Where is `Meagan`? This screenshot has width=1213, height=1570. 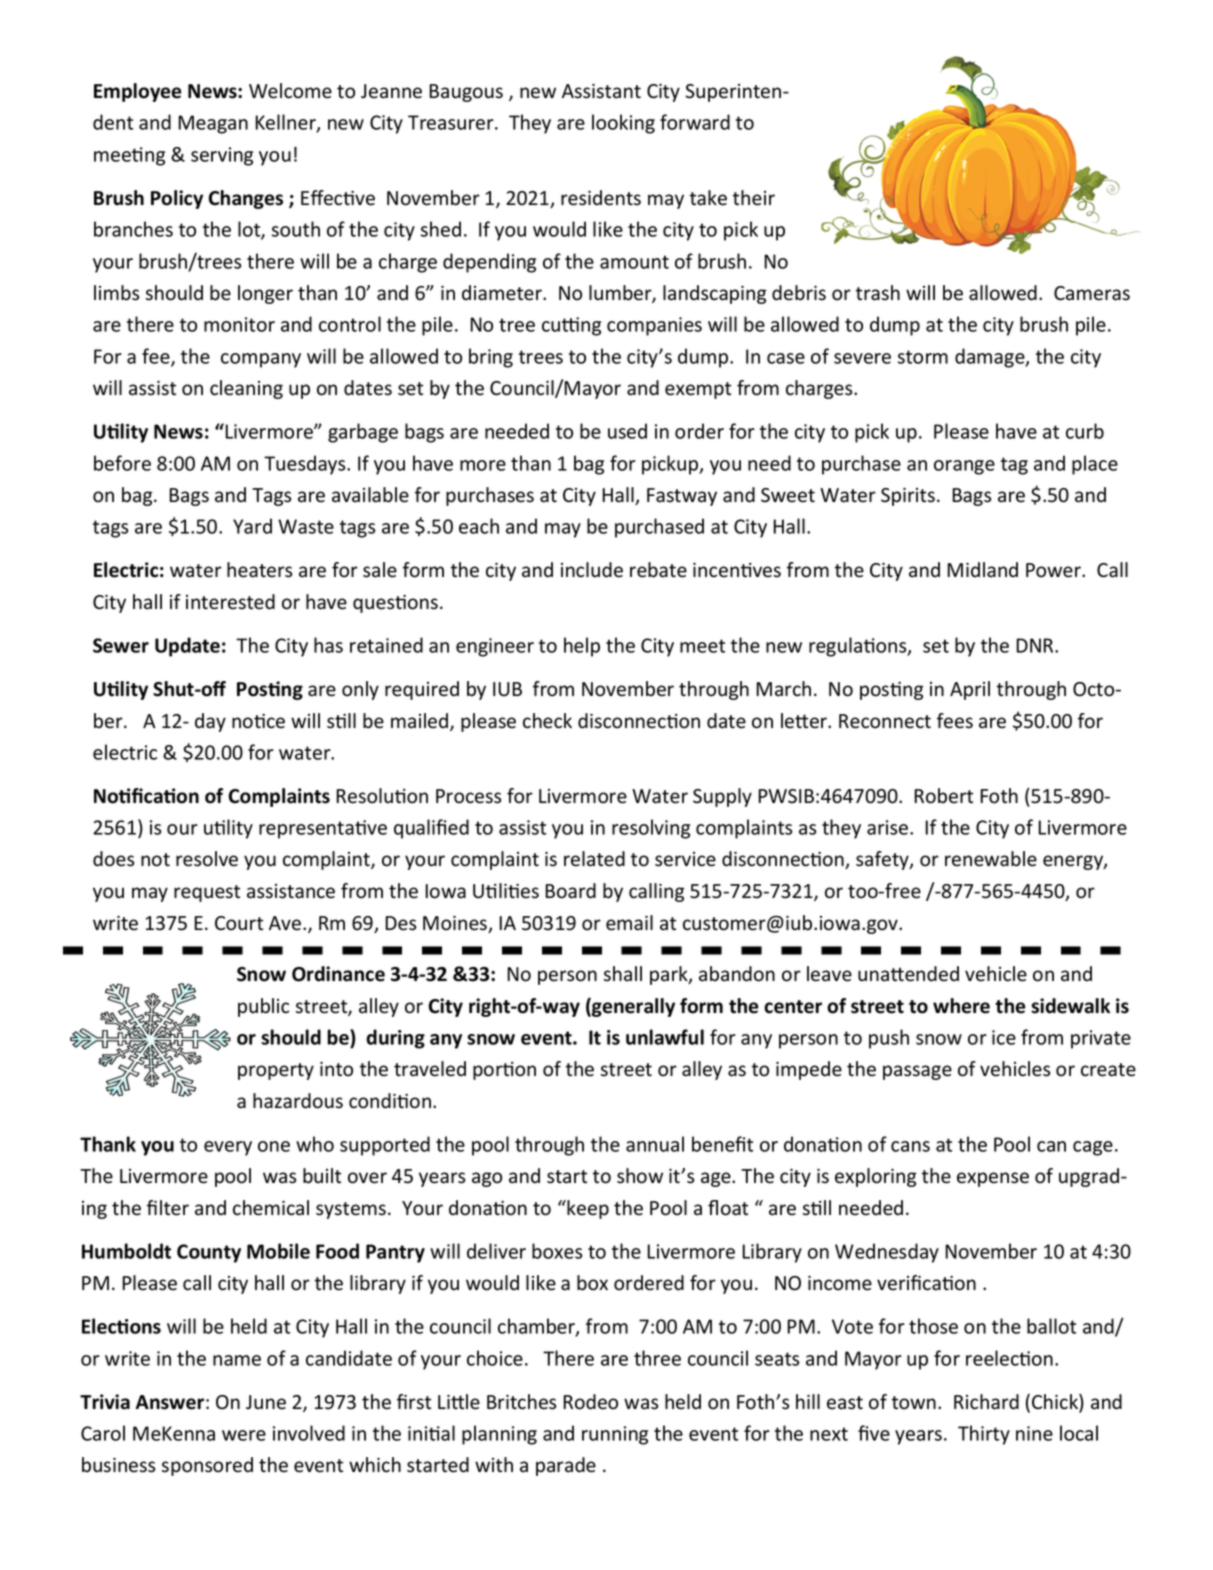 Meagan is located at coordinates (213, 124).
